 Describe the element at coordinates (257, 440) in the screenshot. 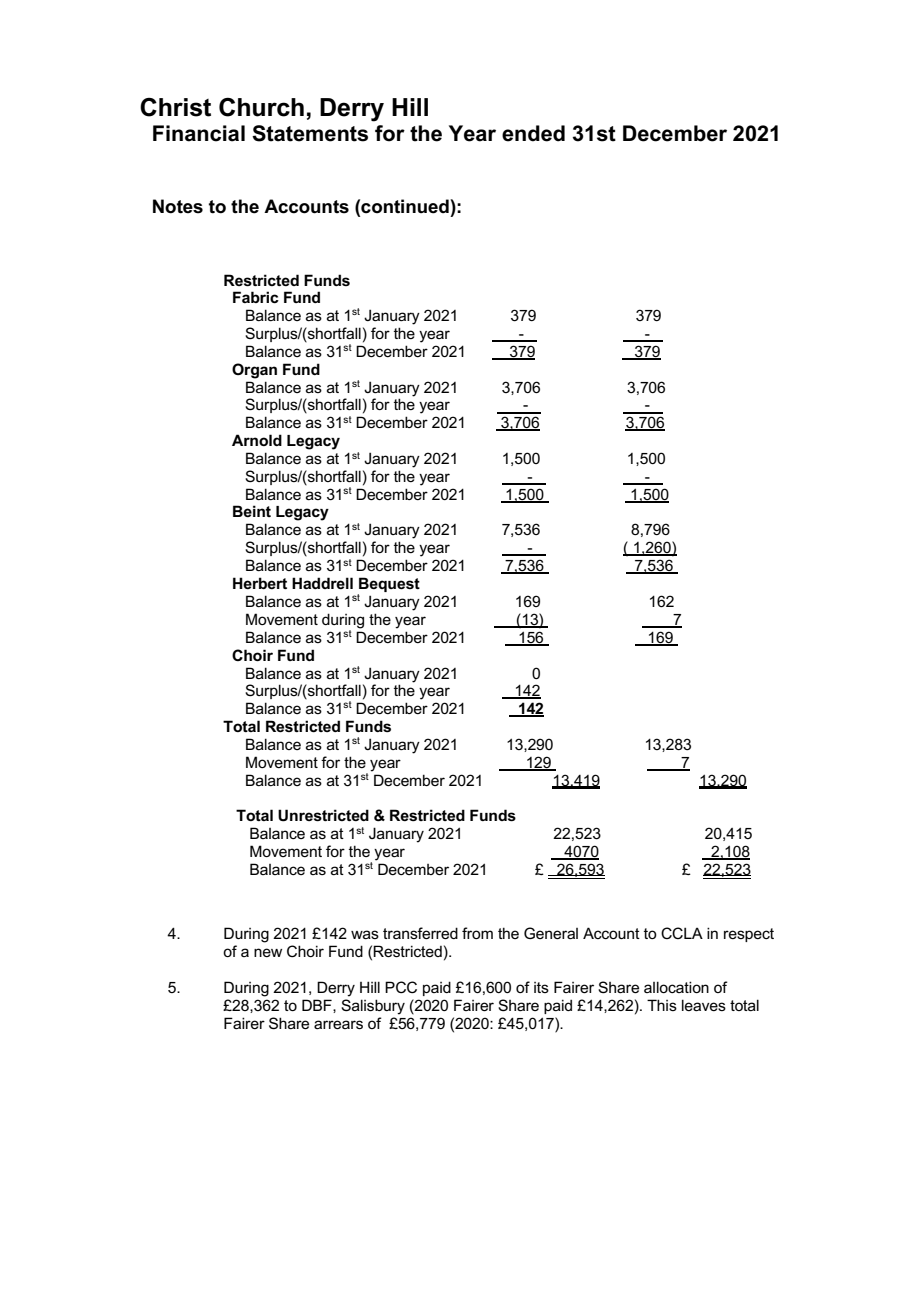

I see `Arnold` at that location.
